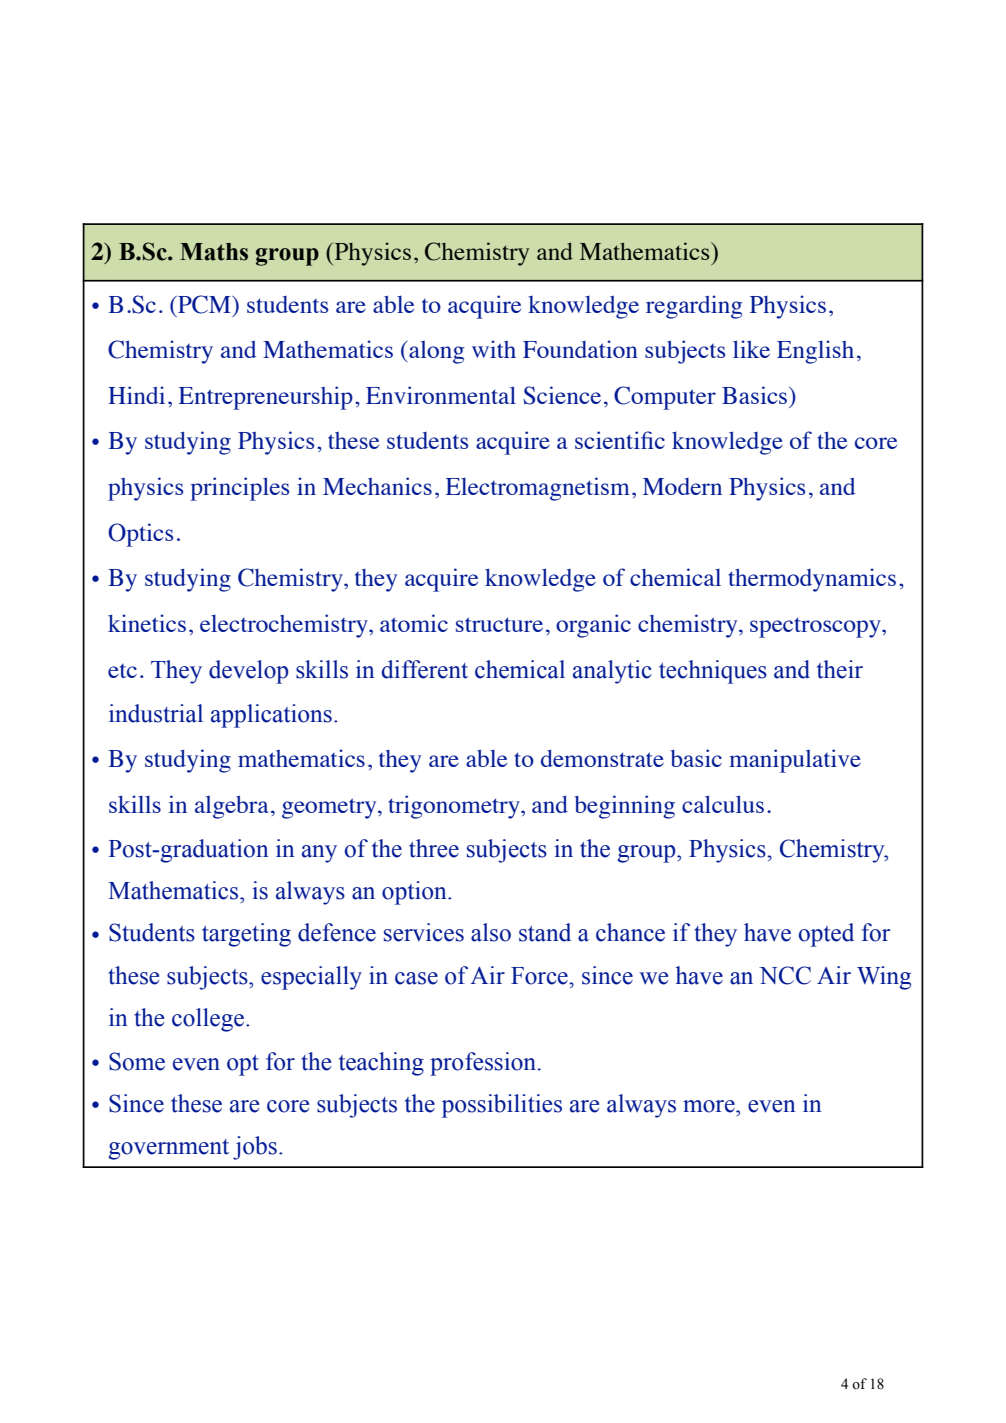 This screenshot has height=1423, width=1006. I want to click on PCM, so click(204, 304).
